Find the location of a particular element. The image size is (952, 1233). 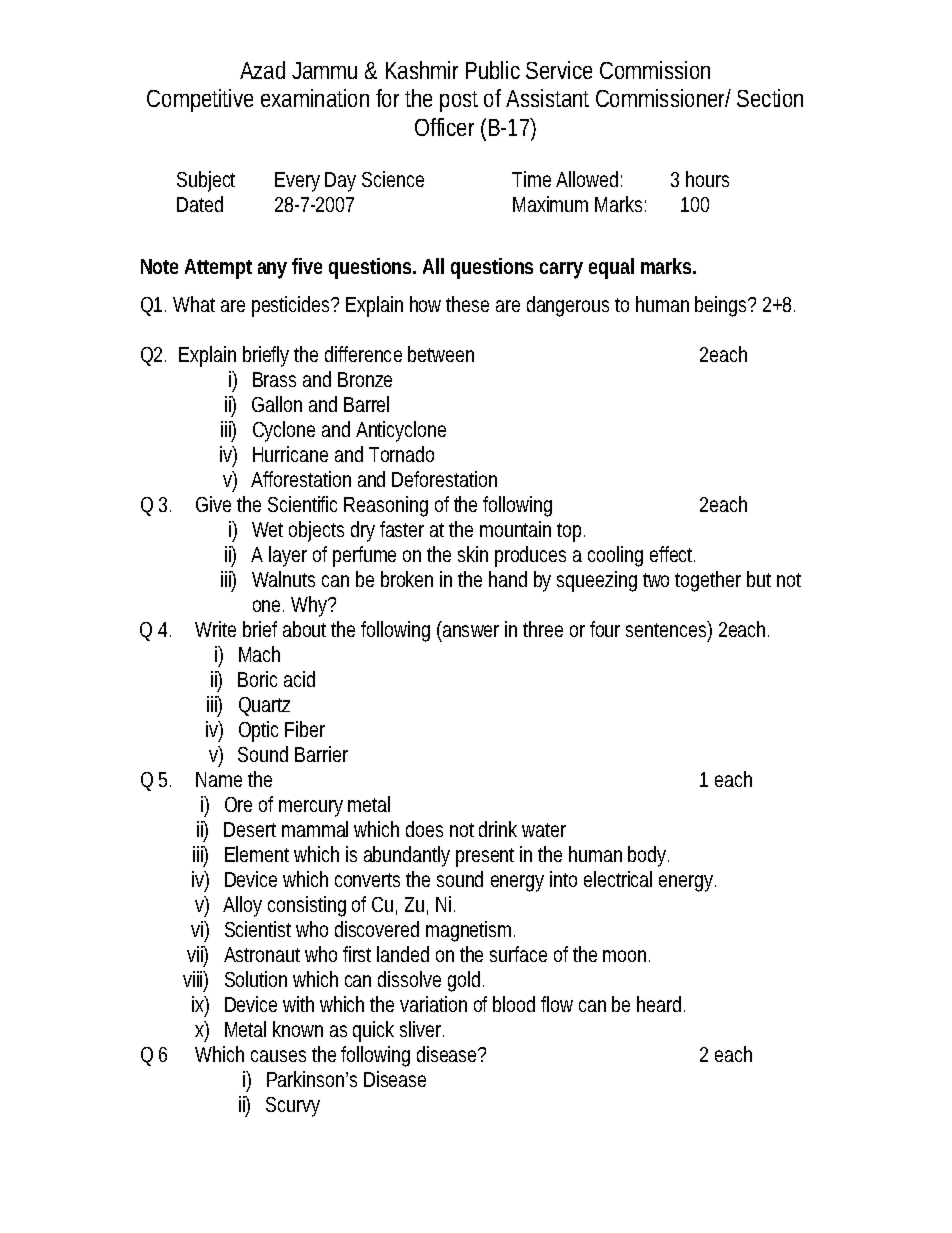

effect is located at coordinates (672, 554).
